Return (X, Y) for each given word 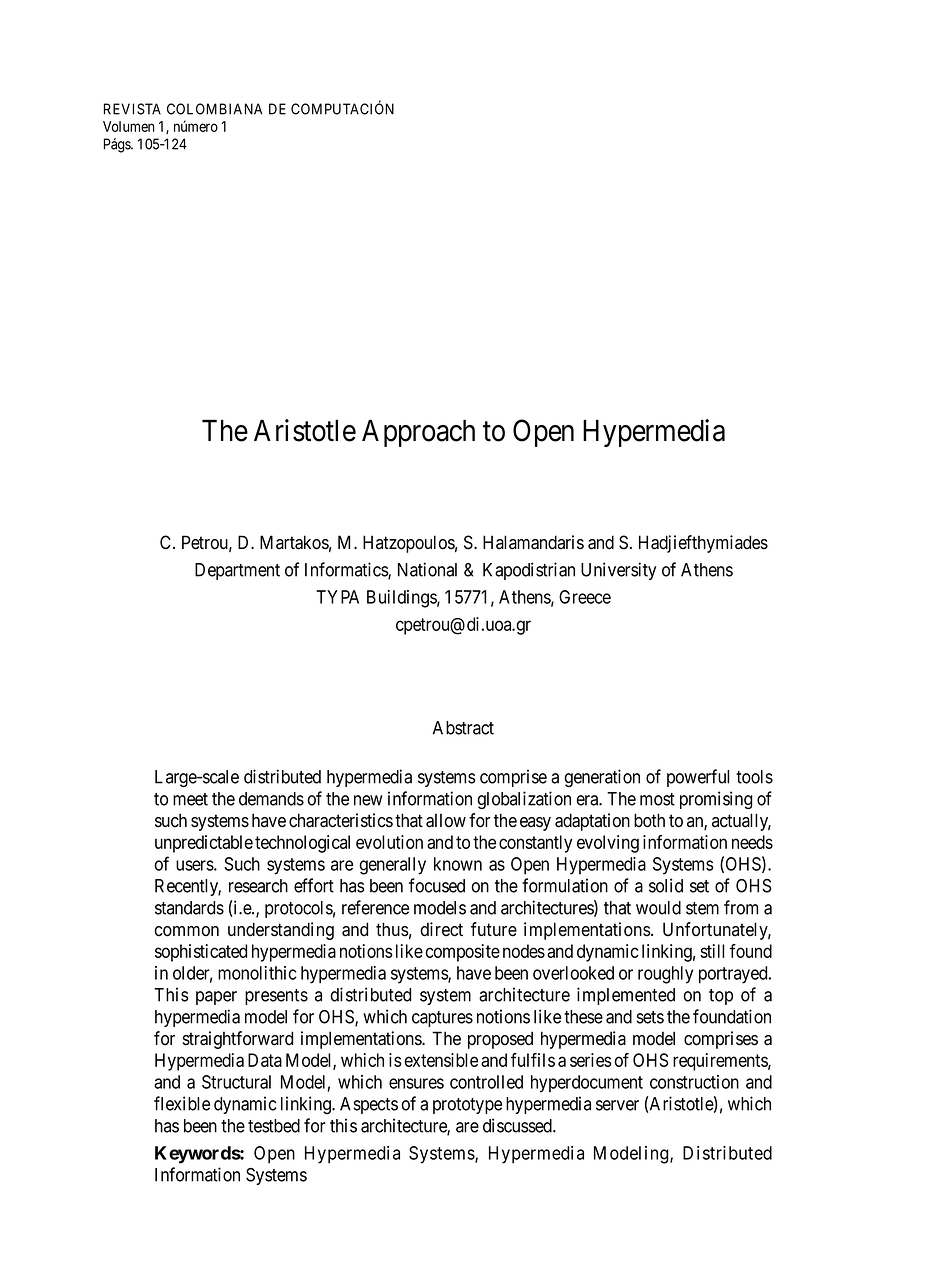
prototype (467, 1106)
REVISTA (132, 109)
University (618, 571)
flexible (182, 1103)
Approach (418, 433)
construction (694, 1082)
